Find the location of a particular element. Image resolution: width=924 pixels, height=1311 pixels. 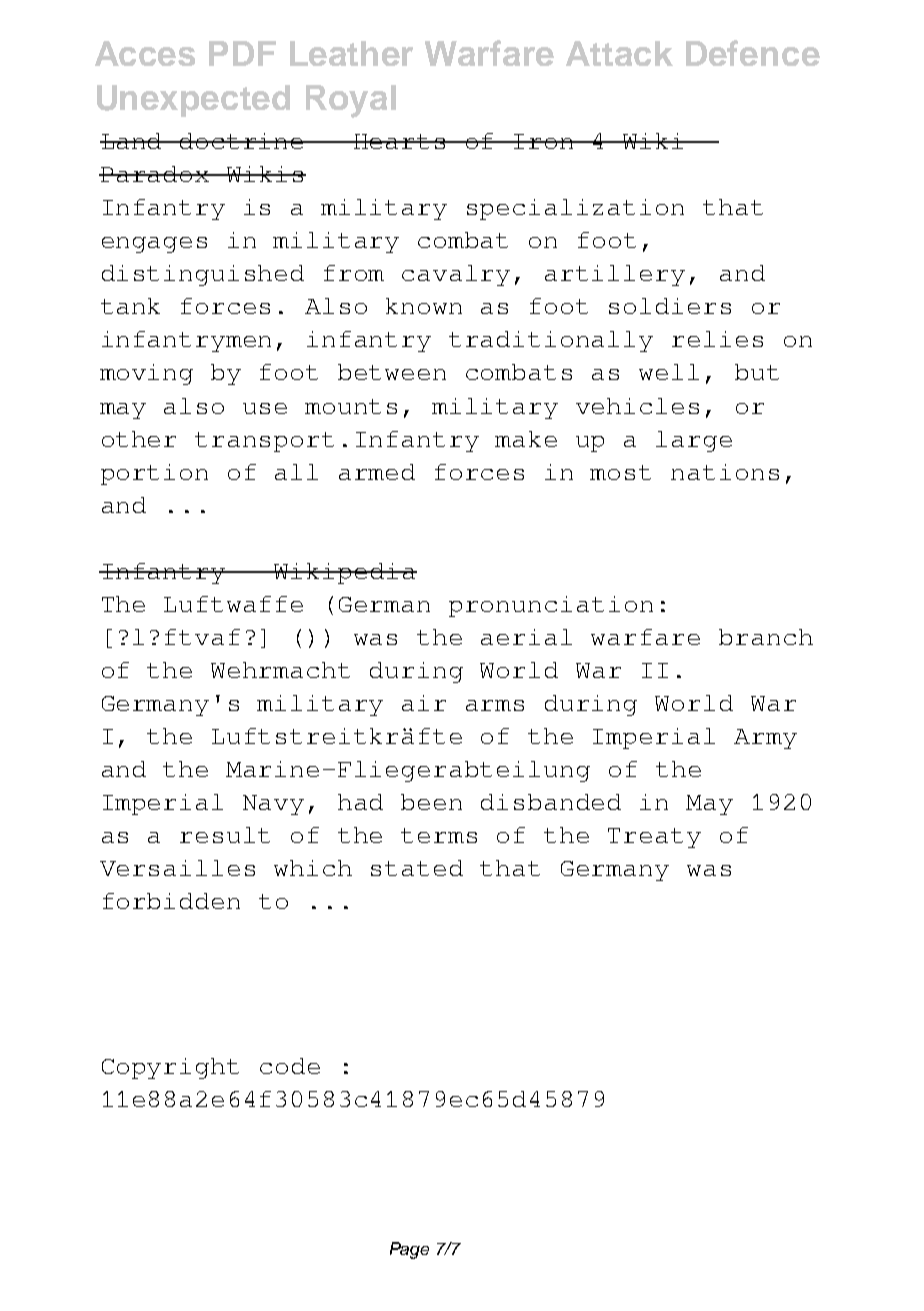

Hearts is located at coordinates (401, 141).
